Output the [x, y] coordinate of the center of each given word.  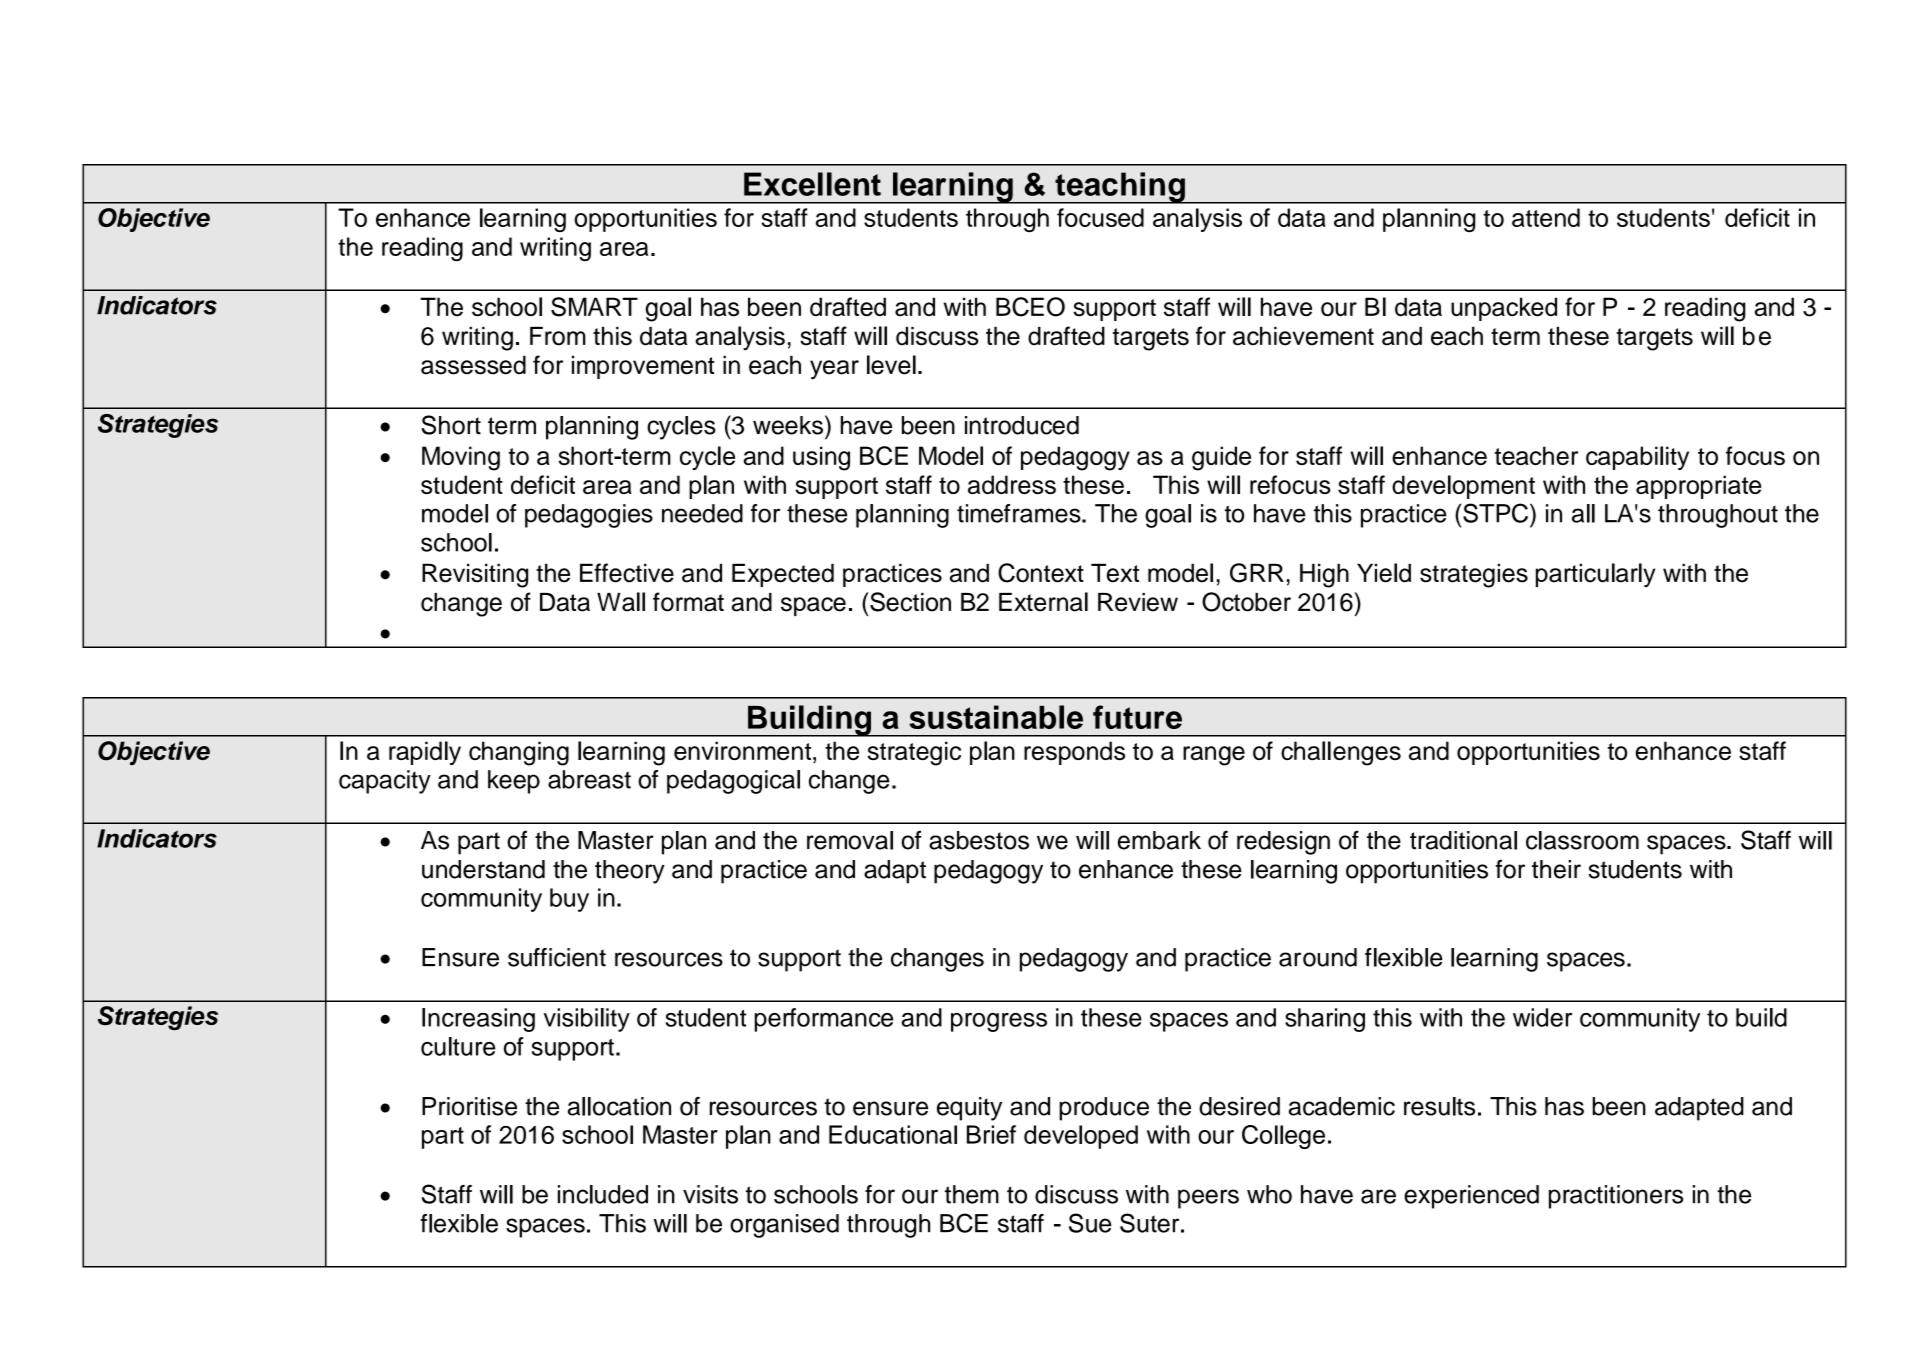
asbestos [979, 840]
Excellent [812, 184]
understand [483, 869]
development [1463, 487]
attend [1546, 217]
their [1556, 869]
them [972, 1194]
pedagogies [589, 516]
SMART [594, 307]
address [1012, 484]
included [603, 1194]
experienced [1471, 1197]
